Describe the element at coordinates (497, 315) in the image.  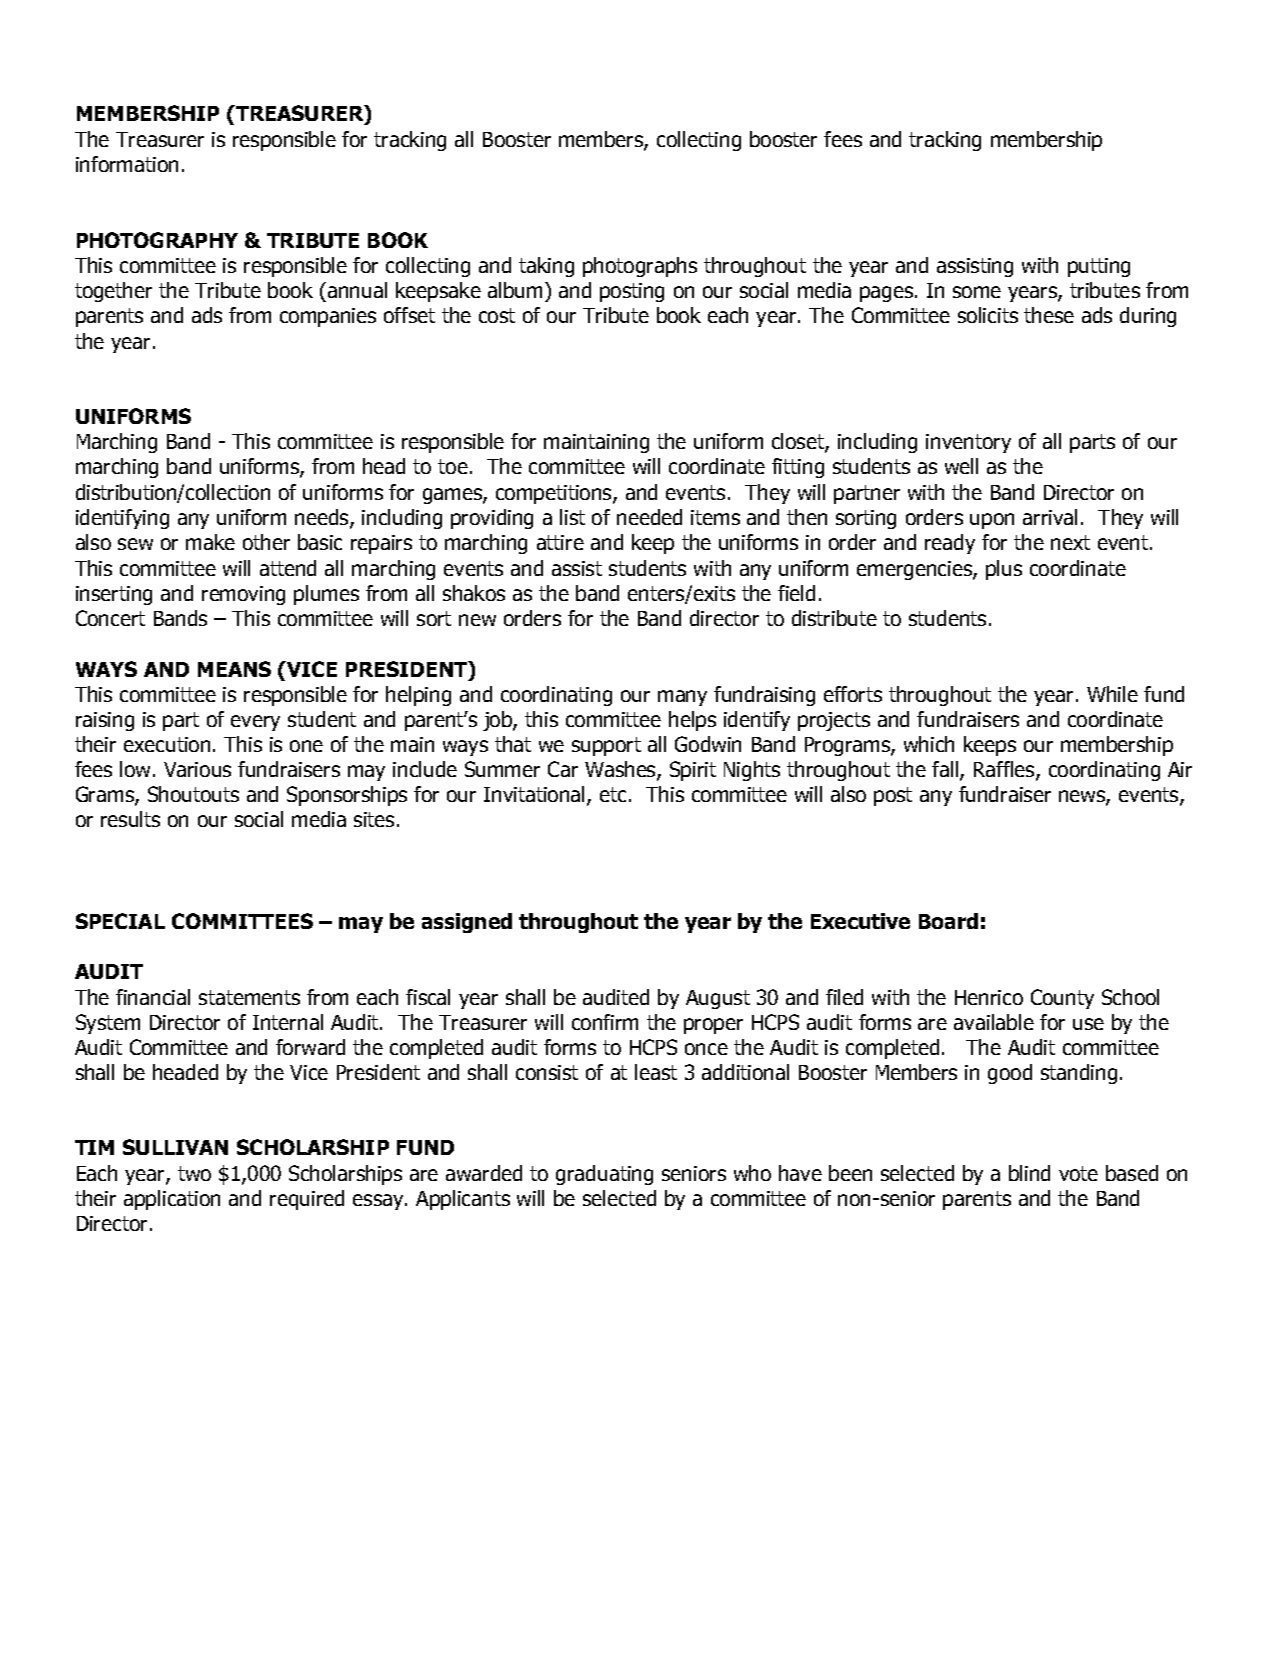
I see `cost` at that location.
